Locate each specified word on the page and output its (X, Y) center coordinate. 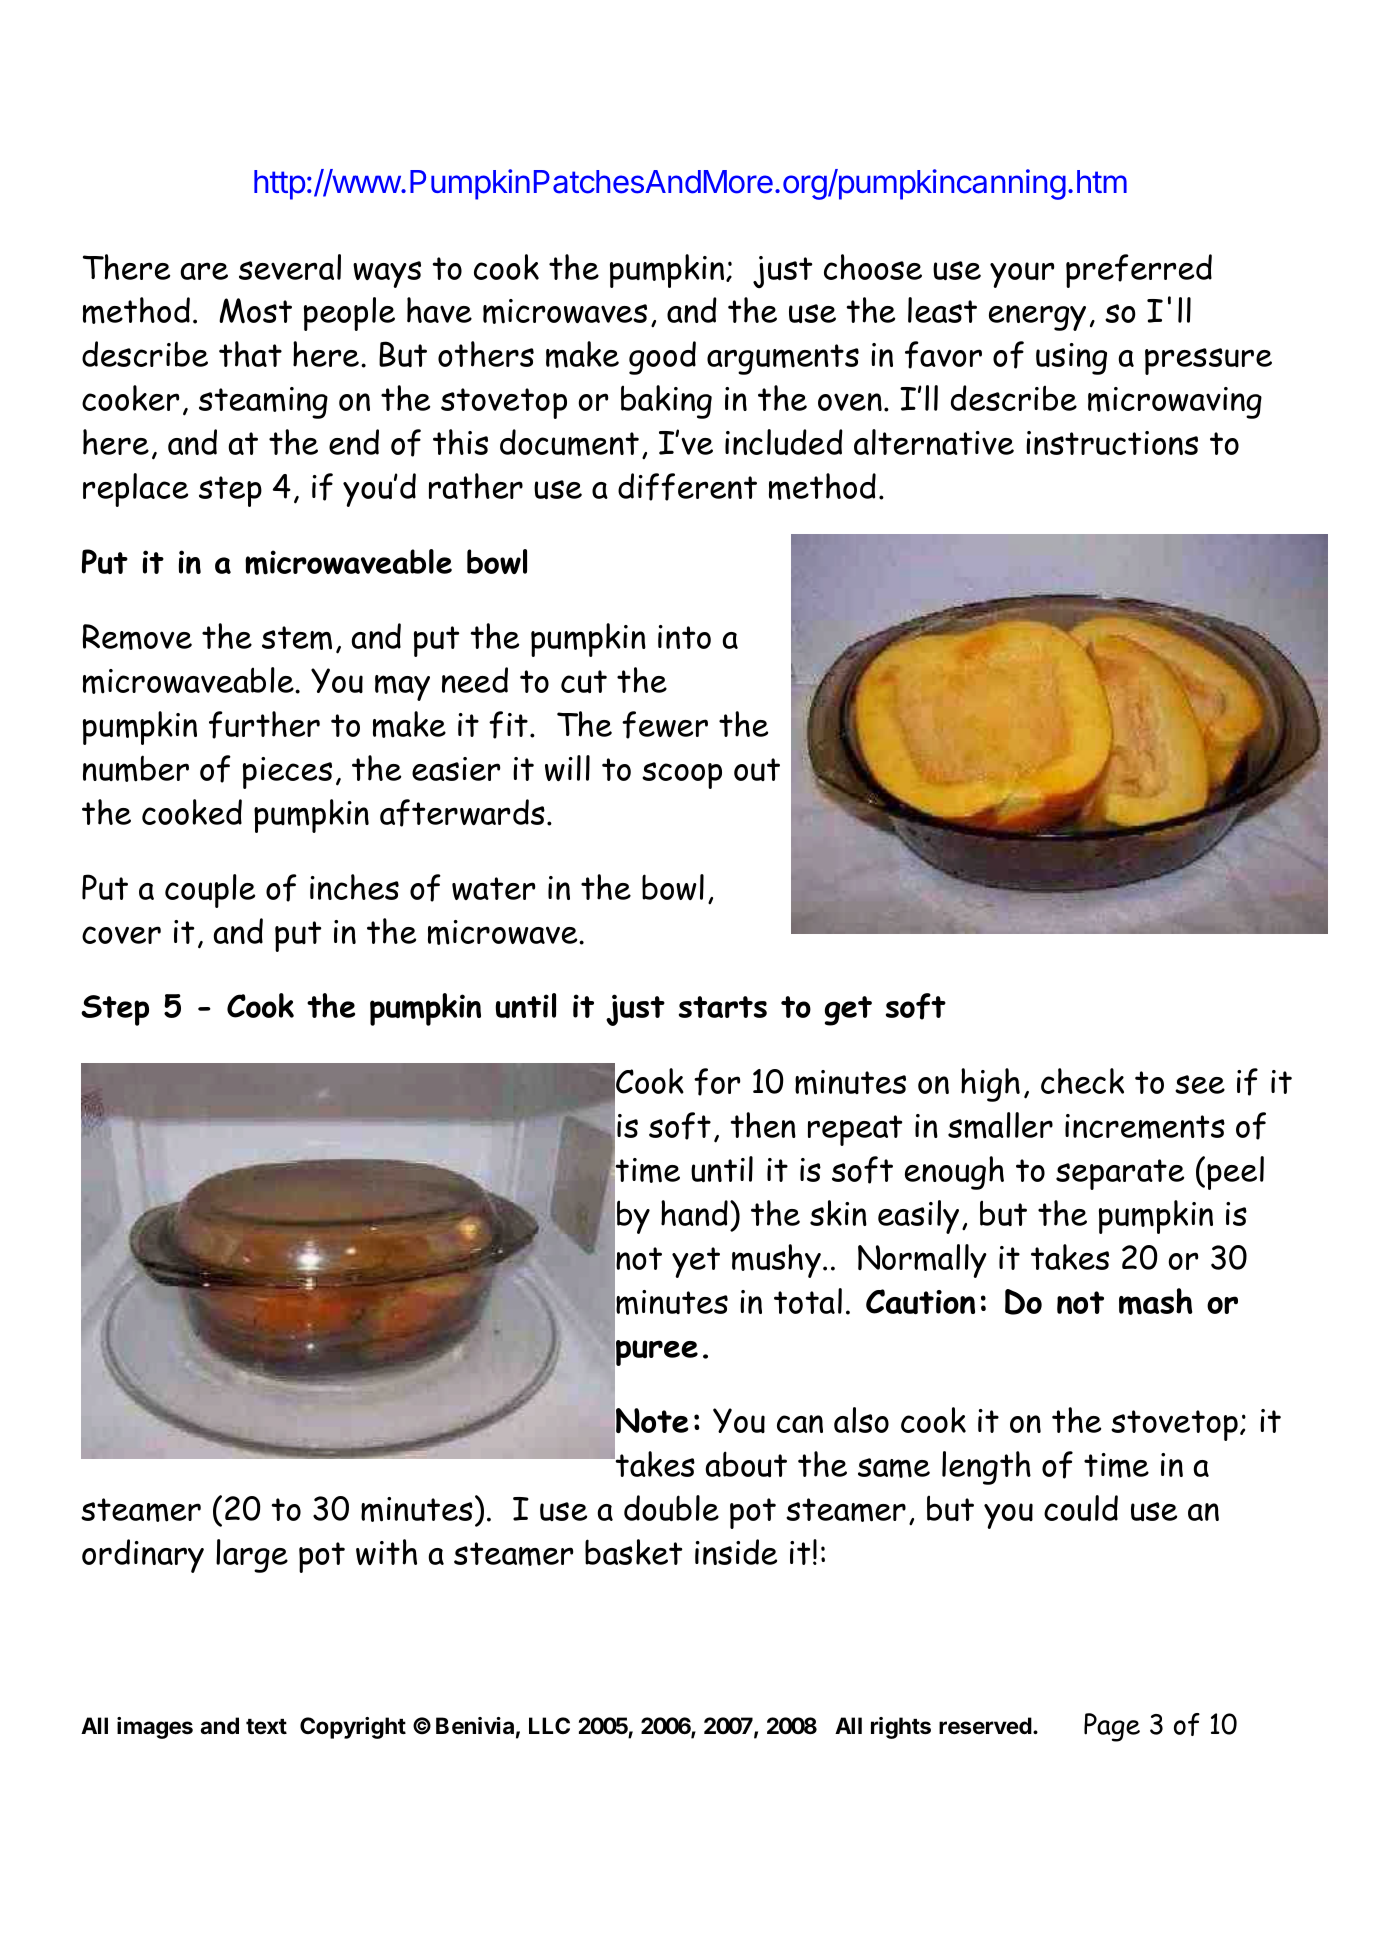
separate (1120, 1174)
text (266, 1726)
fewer (665, 725)
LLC (549, 1725)
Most (255, 310)
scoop (682, 775)
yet (696, 1262)
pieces (287, 773)
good (662, 358)
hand (694, 1213)
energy (1037, 318)
